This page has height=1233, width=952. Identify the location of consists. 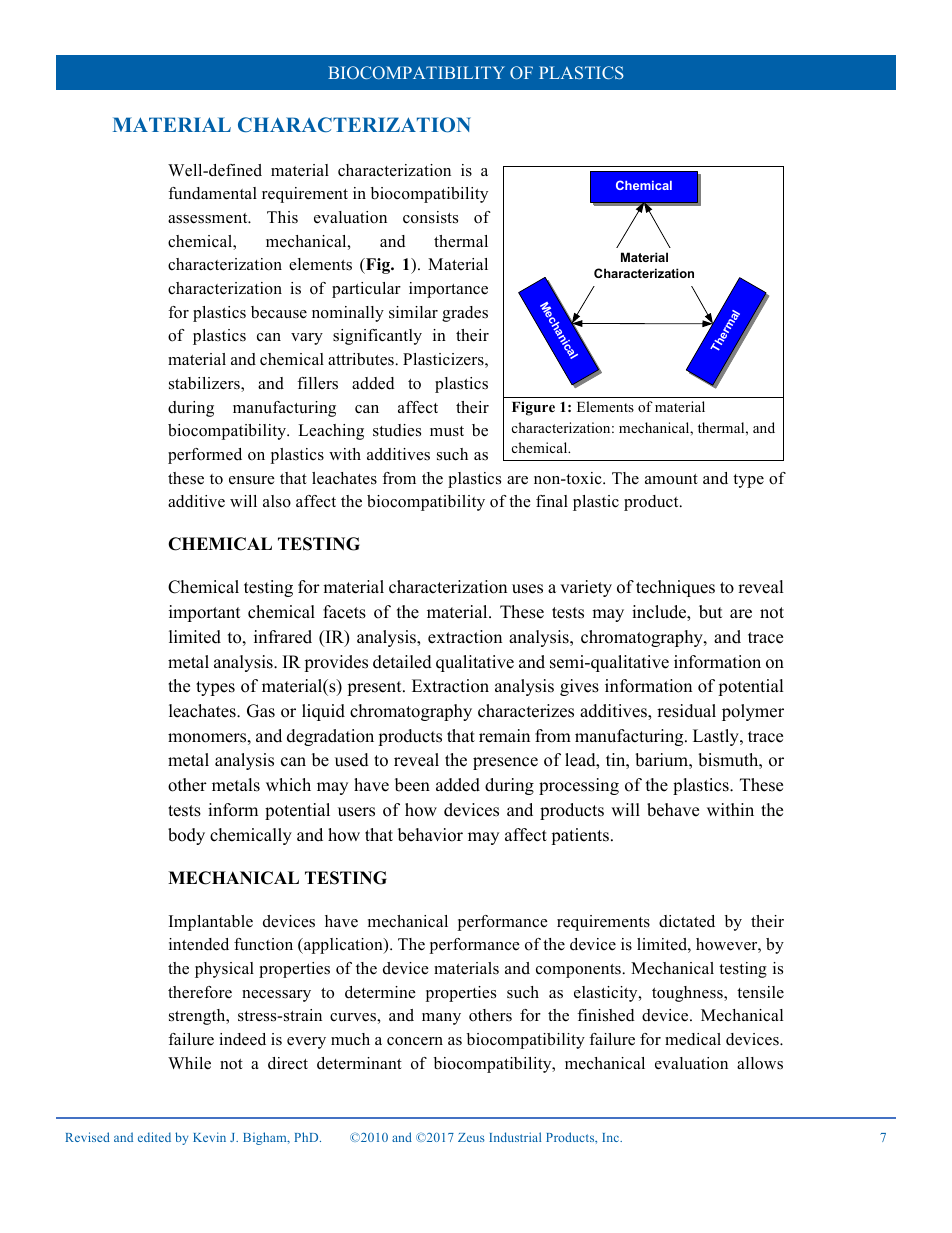
(430, 217).
